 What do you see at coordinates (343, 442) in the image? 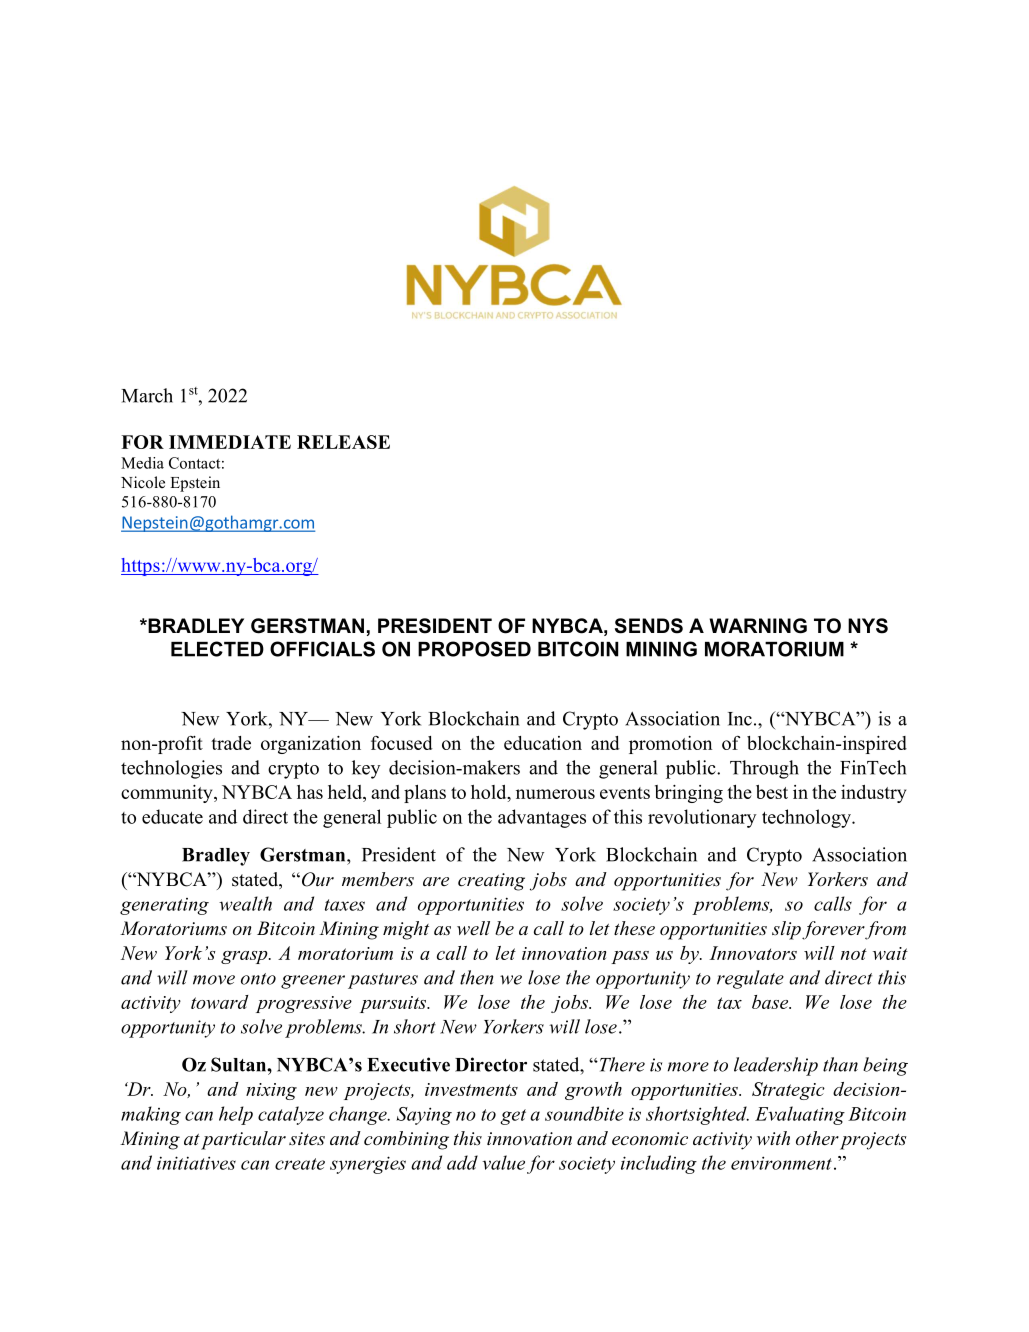
I see `RELEASE` at bounding box center [343, 442].
